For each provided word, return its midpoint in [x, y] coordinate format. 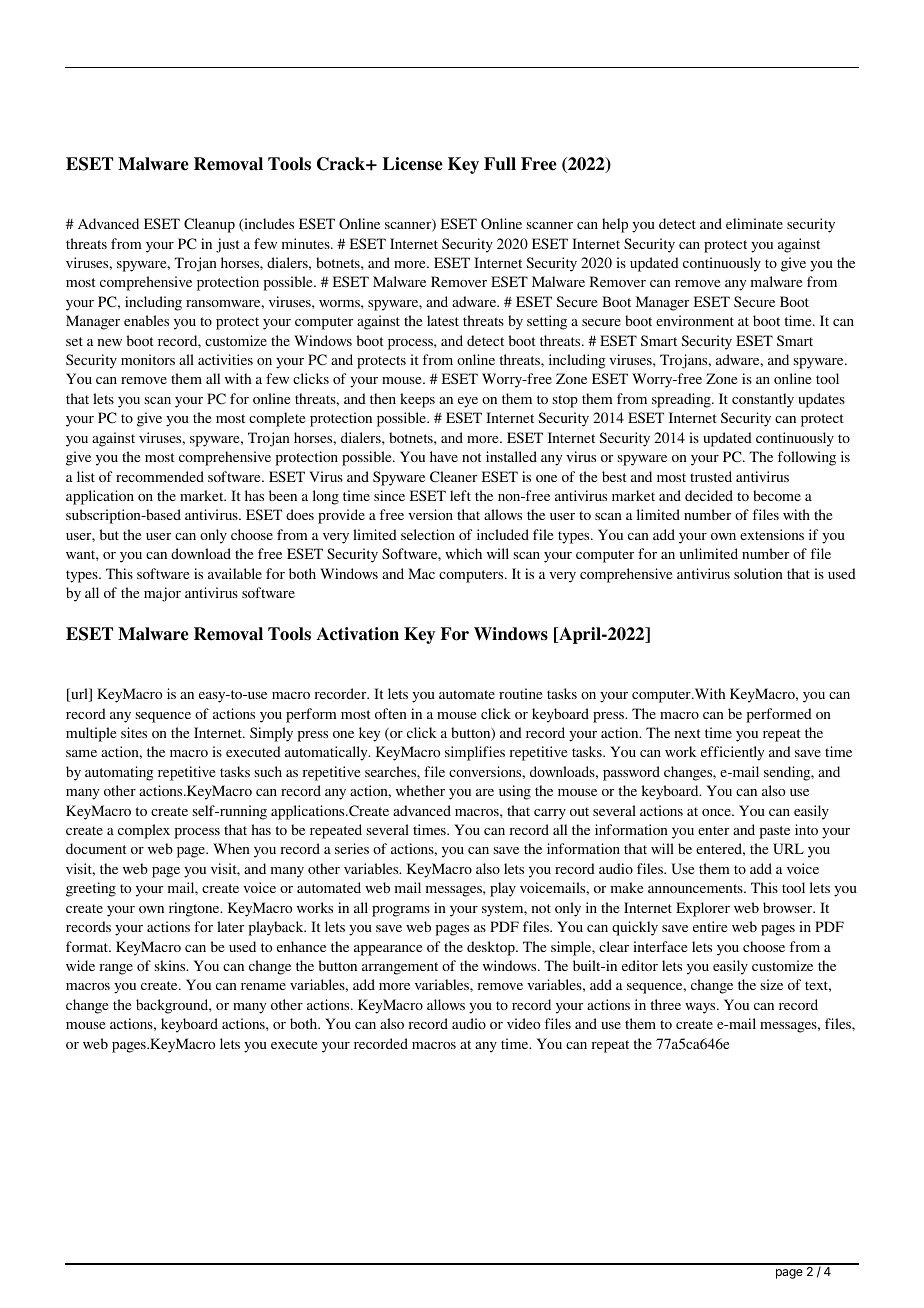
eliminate [754, 223]
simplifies [475, 753]
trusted [711, 476]
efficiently [732, 753]
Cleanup [209, 225]
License [413, 164]
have [444, 456]
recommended [160, 476]
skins [171, 965]
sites [134, 732]
